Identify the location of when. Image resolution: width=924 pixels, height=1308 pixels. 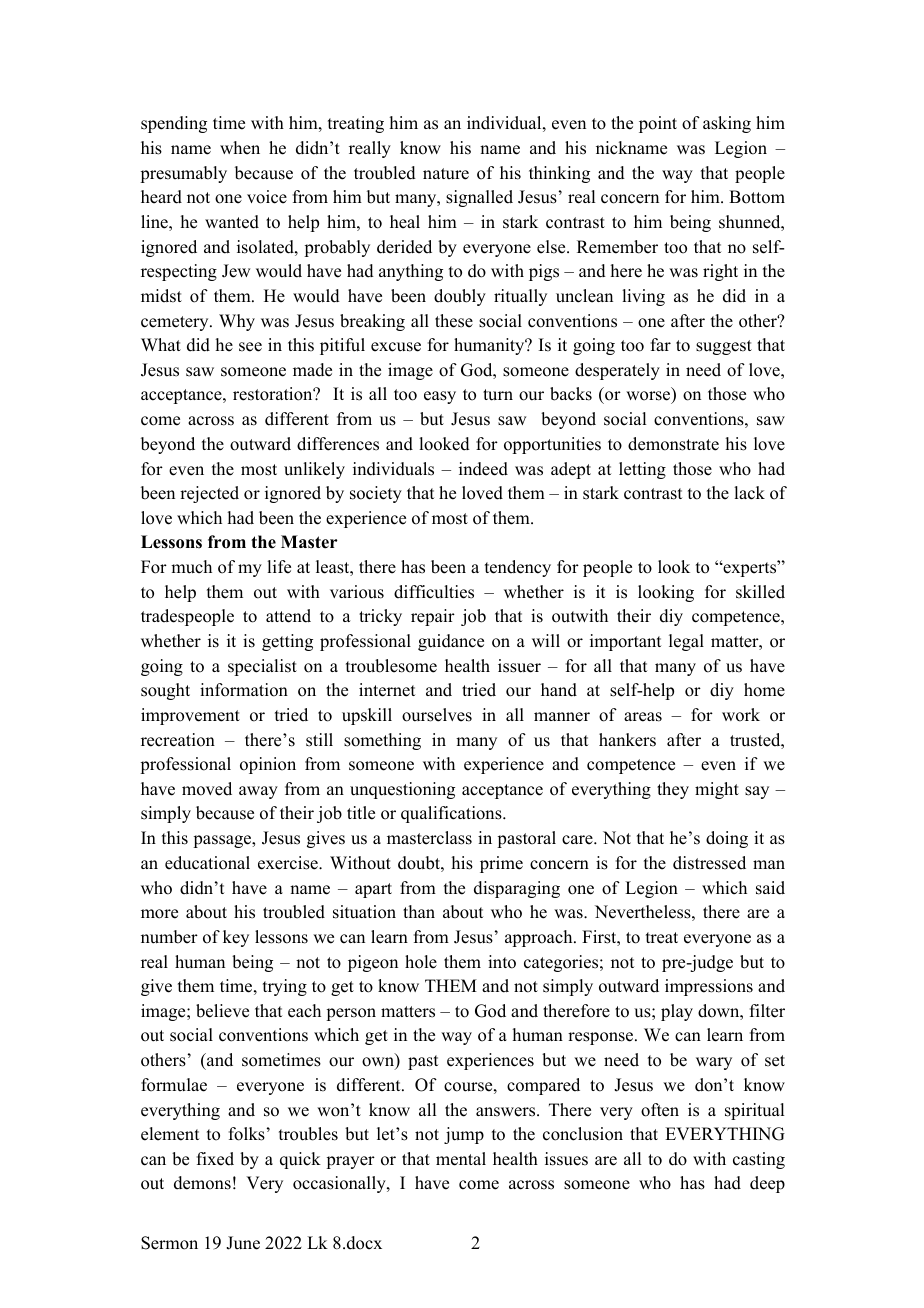
(240, 148).
